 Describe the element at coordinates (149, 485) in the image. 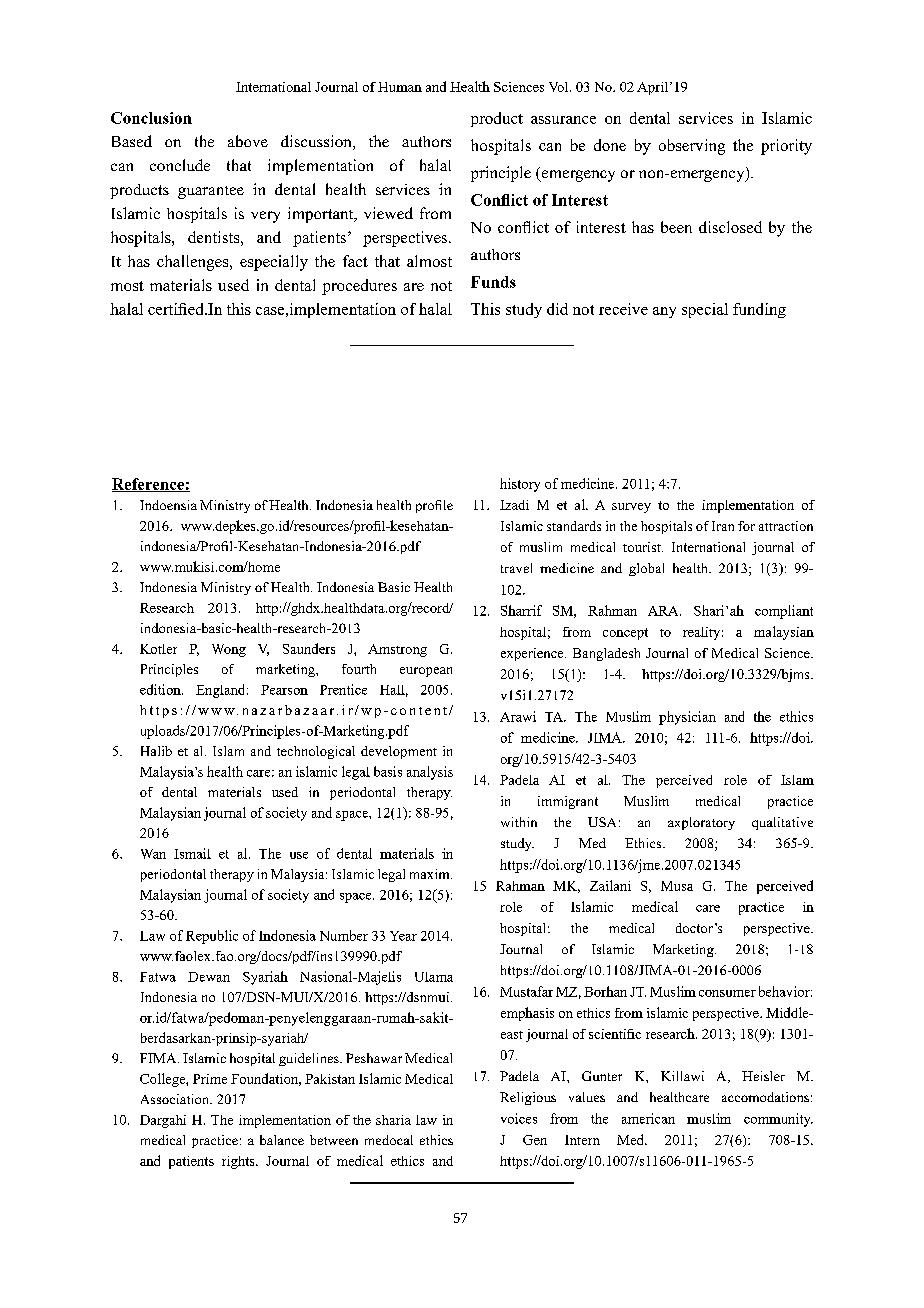

I see `Reference` at that location.
